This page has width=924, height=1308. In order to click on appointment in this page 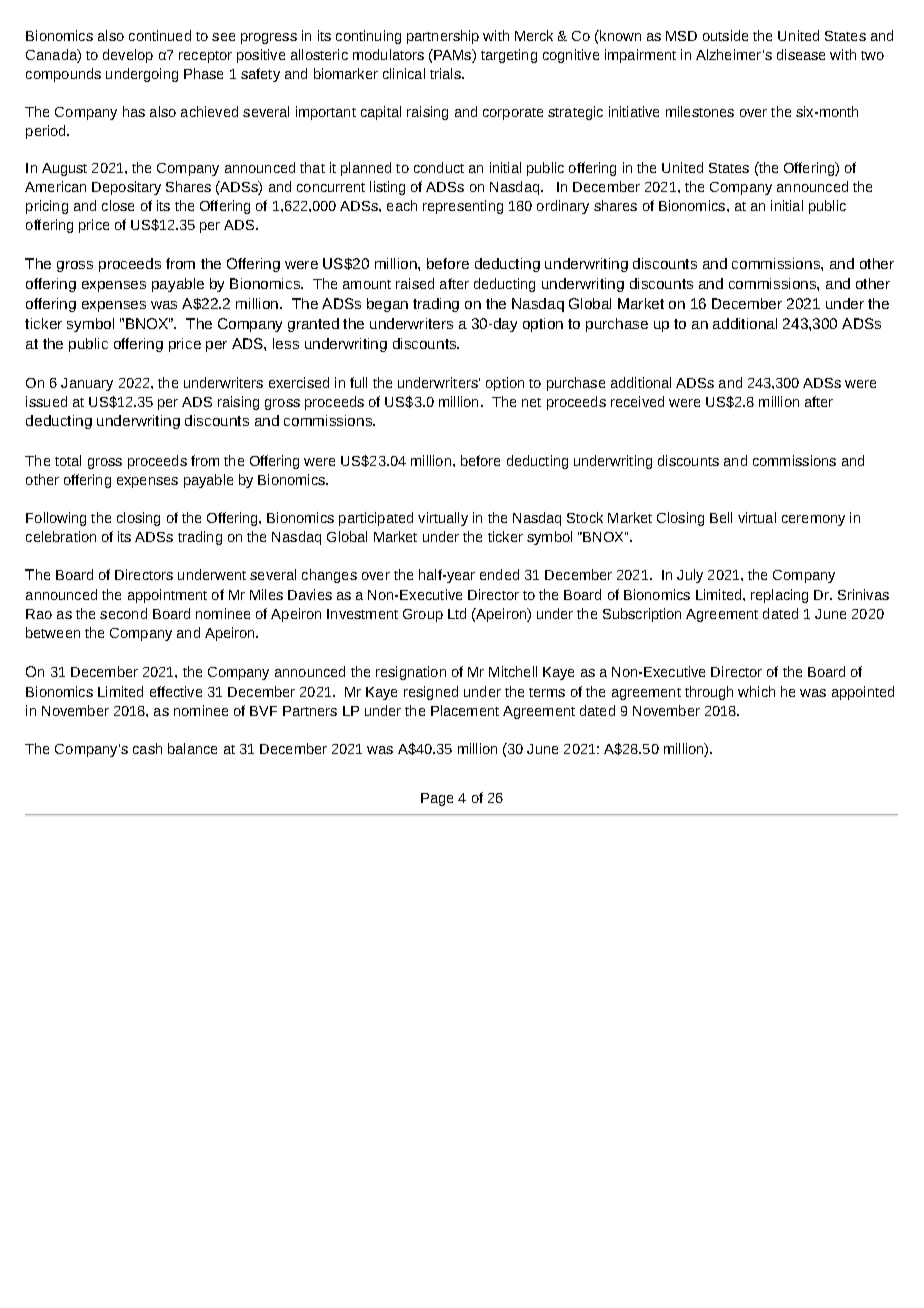, I will do `click(167, 596)`.
